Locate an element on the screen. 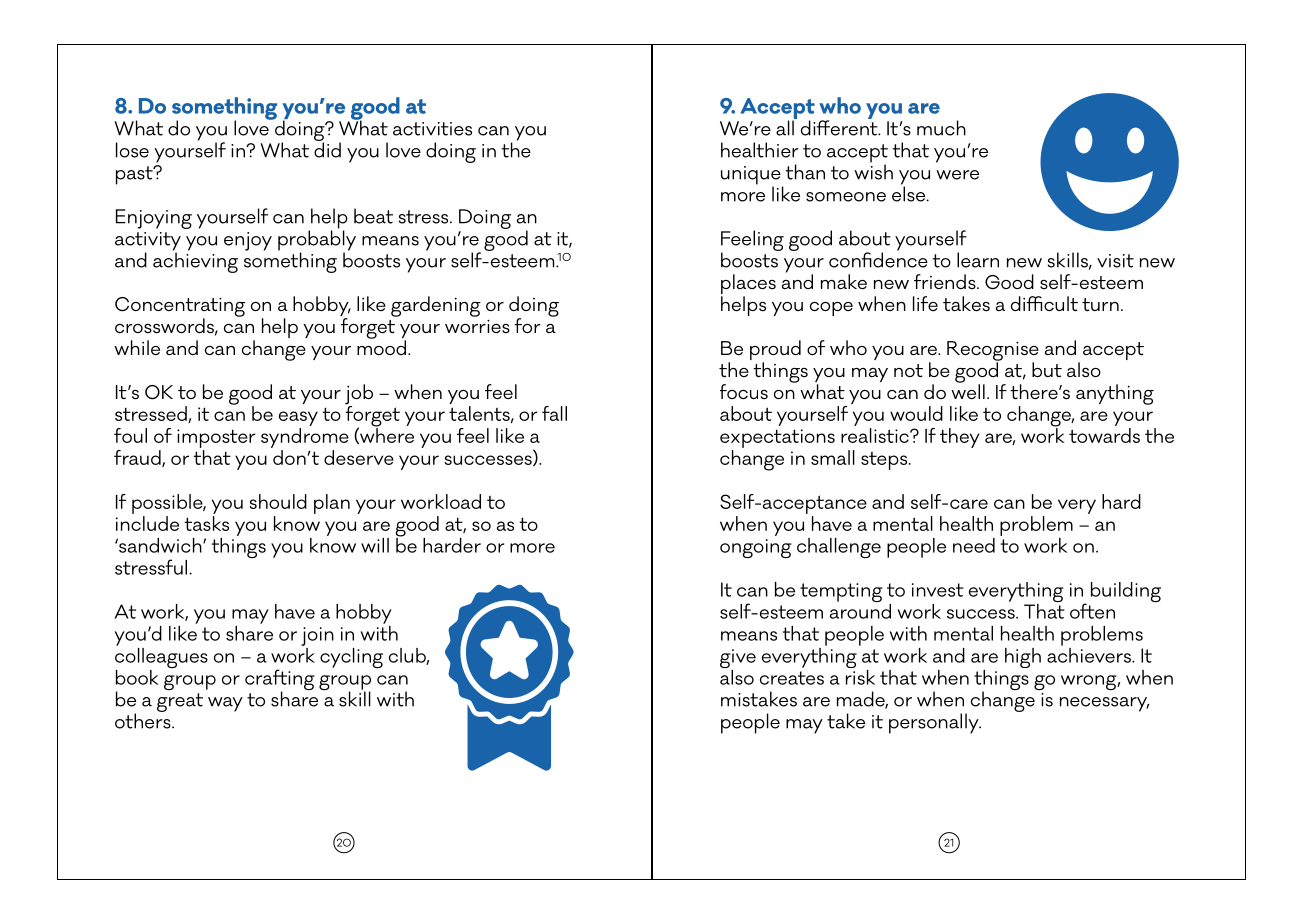 The width and height of the screenshot is (1308, 924). much is located at coordinates (941, 128).
